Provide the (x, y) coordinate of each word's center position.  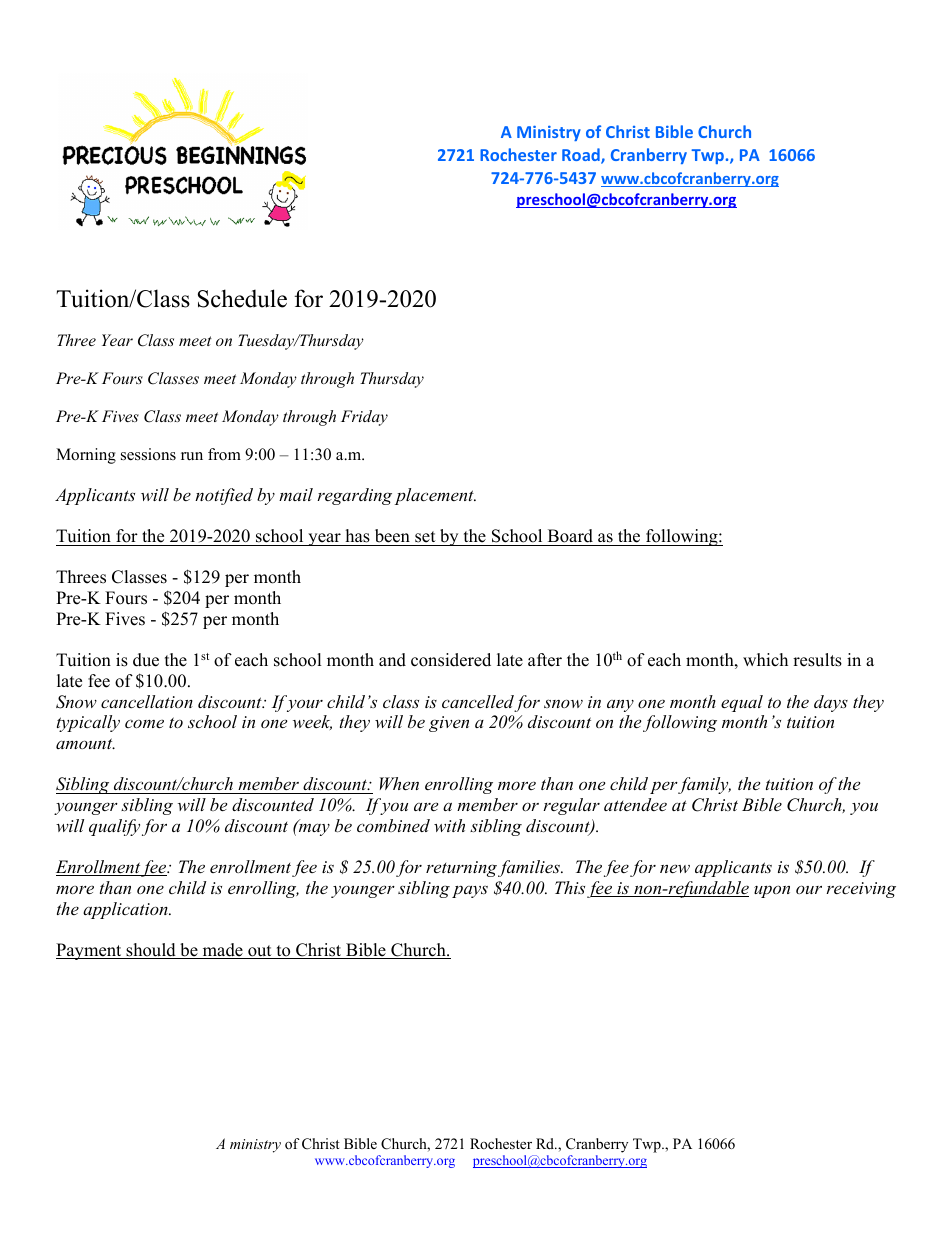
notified (224, 496)
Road (582, 156)
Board (570, 537)
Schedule (242, 298)
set (425, 538)
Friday (364, 418)
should (151, 951)
